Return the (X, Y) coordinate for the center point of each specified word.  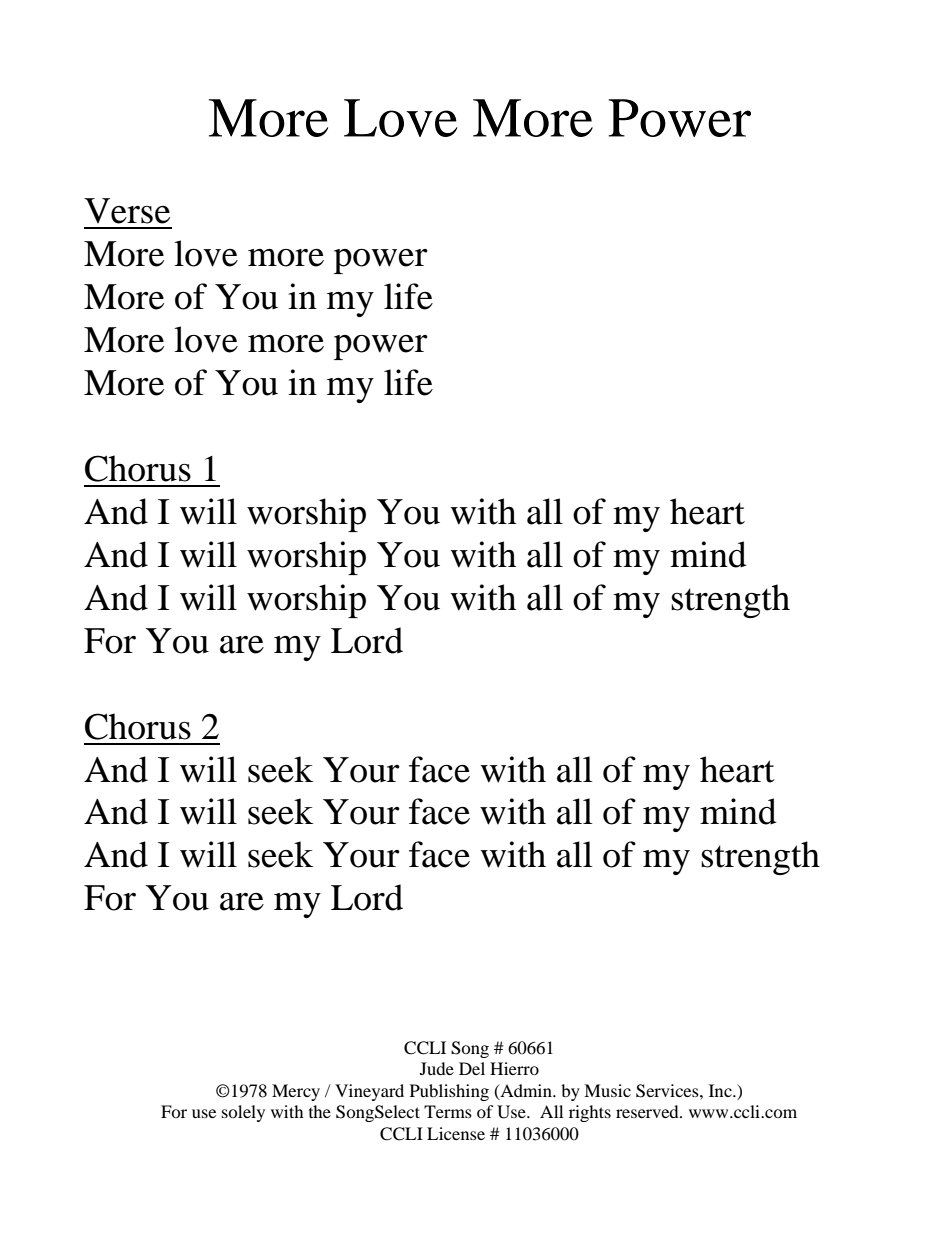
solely (243, 1113)
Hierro (514, 1068)
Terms (448, 1111)
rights (590, 1113)
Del (472, 1068)
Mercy (296, 1092)
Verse (127, 211)
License (456, 1133)
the (320, 1111)
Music (607, 1090)
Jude (437, 1068)
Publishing (449, 1092)
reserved (648, 1111)
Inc (721, 1090)
